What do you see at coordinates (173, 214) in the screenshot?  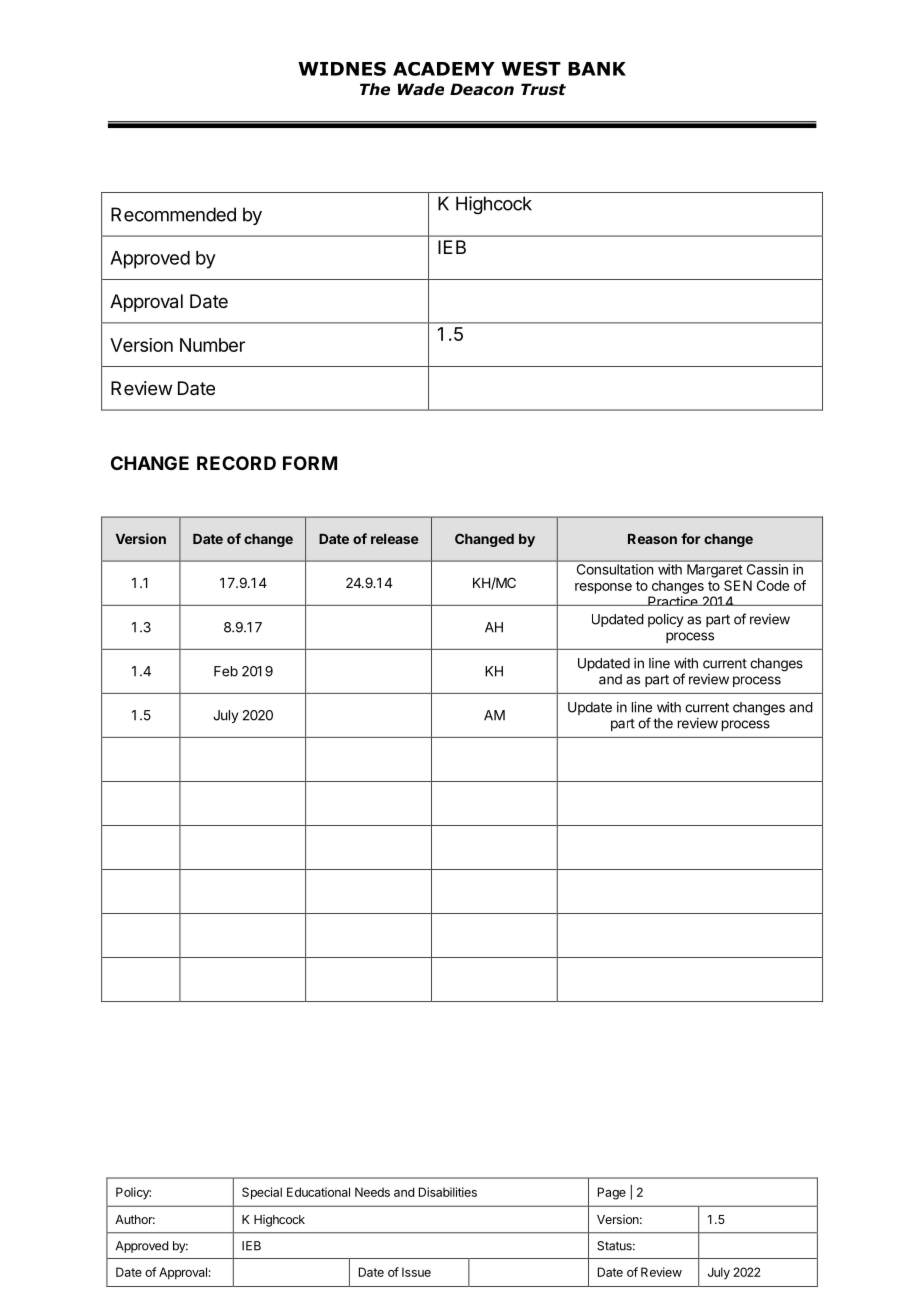 I see `Recommended` at bounding box center [173, 214].
